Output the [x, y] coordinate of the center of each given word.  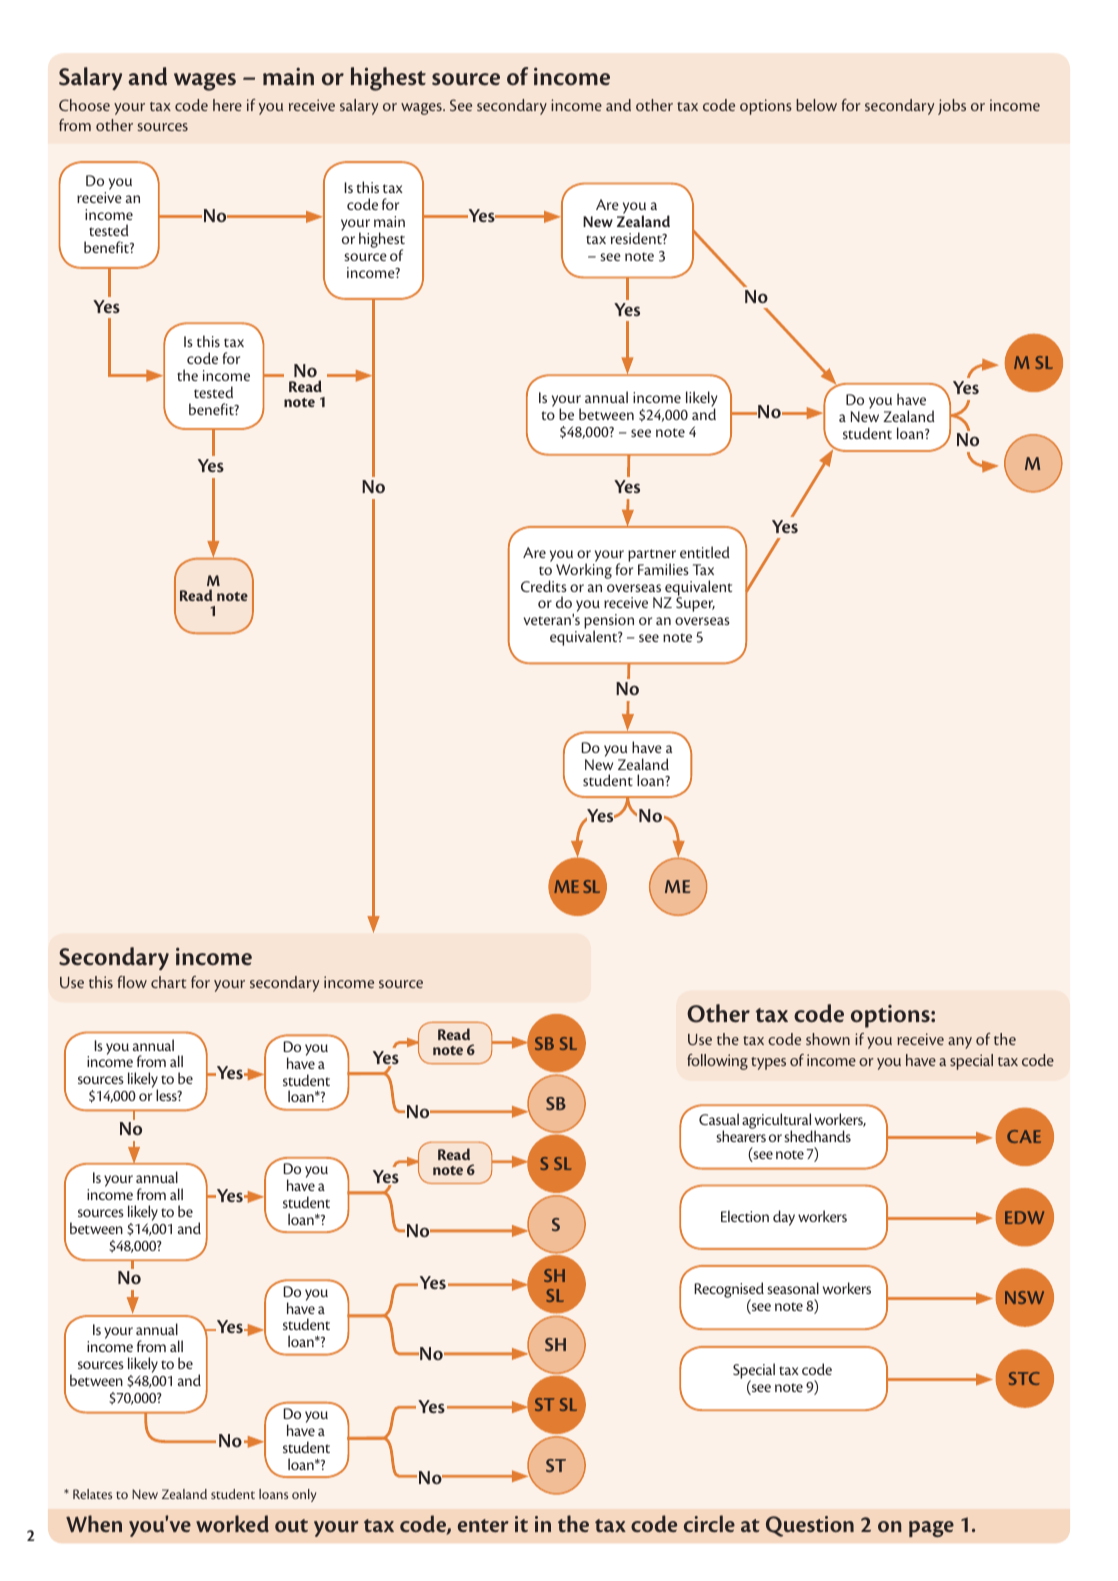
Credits [544, 586]
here [227, 105]
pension [609, 623]
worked [232, 1523]
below [816, 105]
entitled [705, 552]
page [931, 1529]
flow [132, 982]
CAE [1024, 1136]
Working [584, 570]
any [960, 1043]
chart [169, 982]
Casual [719, 1119]
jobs [952, 107]
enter [483, 1525]
